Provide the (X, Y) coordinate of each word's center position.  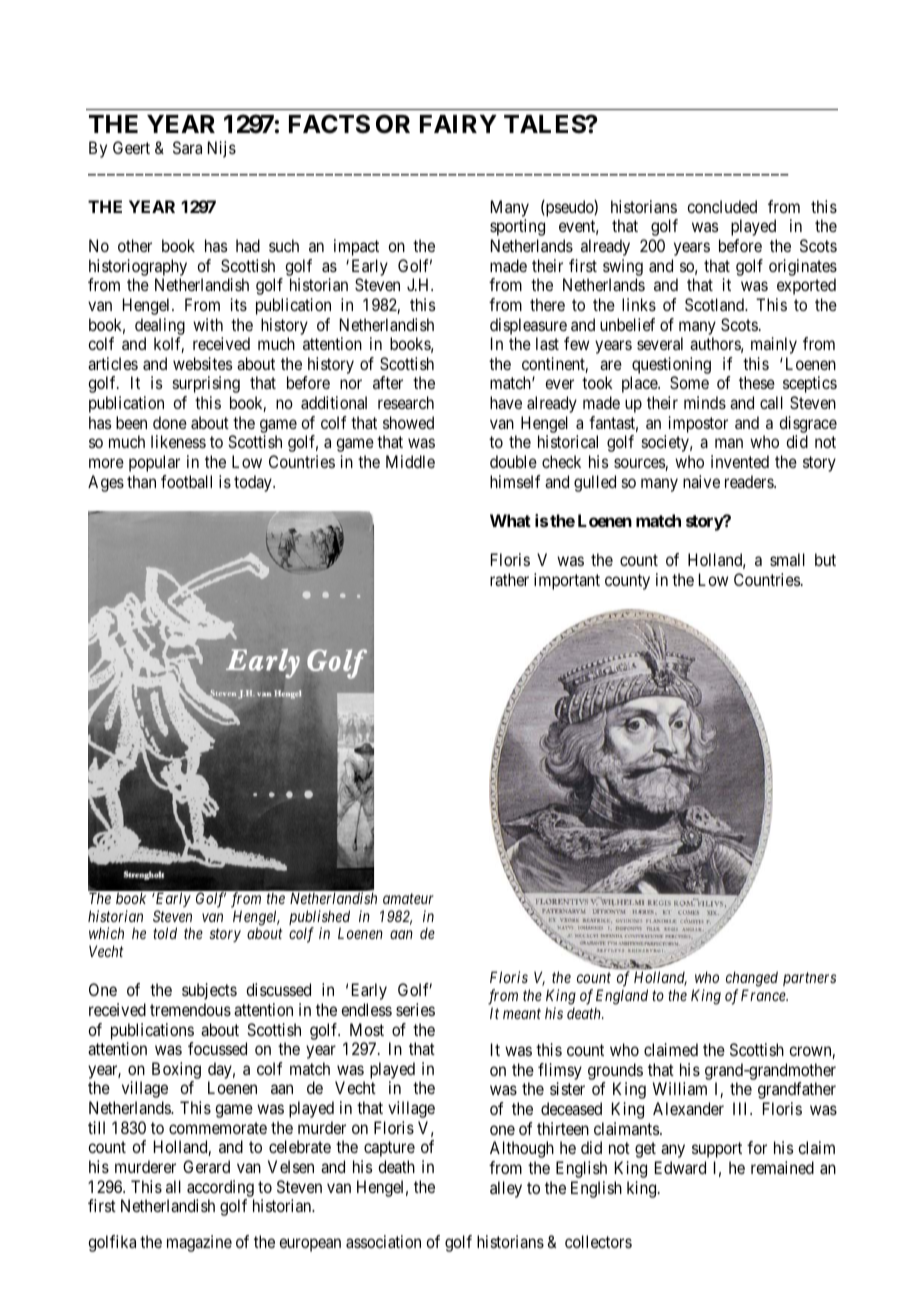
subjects (209, 991)
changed (752, 979)
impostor (698, 424)
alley (506, 1189)
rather (509, 579)
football (186, 481)
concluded (722, 206)
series (415, 1009)
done (170, 422)
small (787, 559)
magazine (199, 1243)
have (506, 402)
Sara (187, 147)
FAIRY (458, 124)
